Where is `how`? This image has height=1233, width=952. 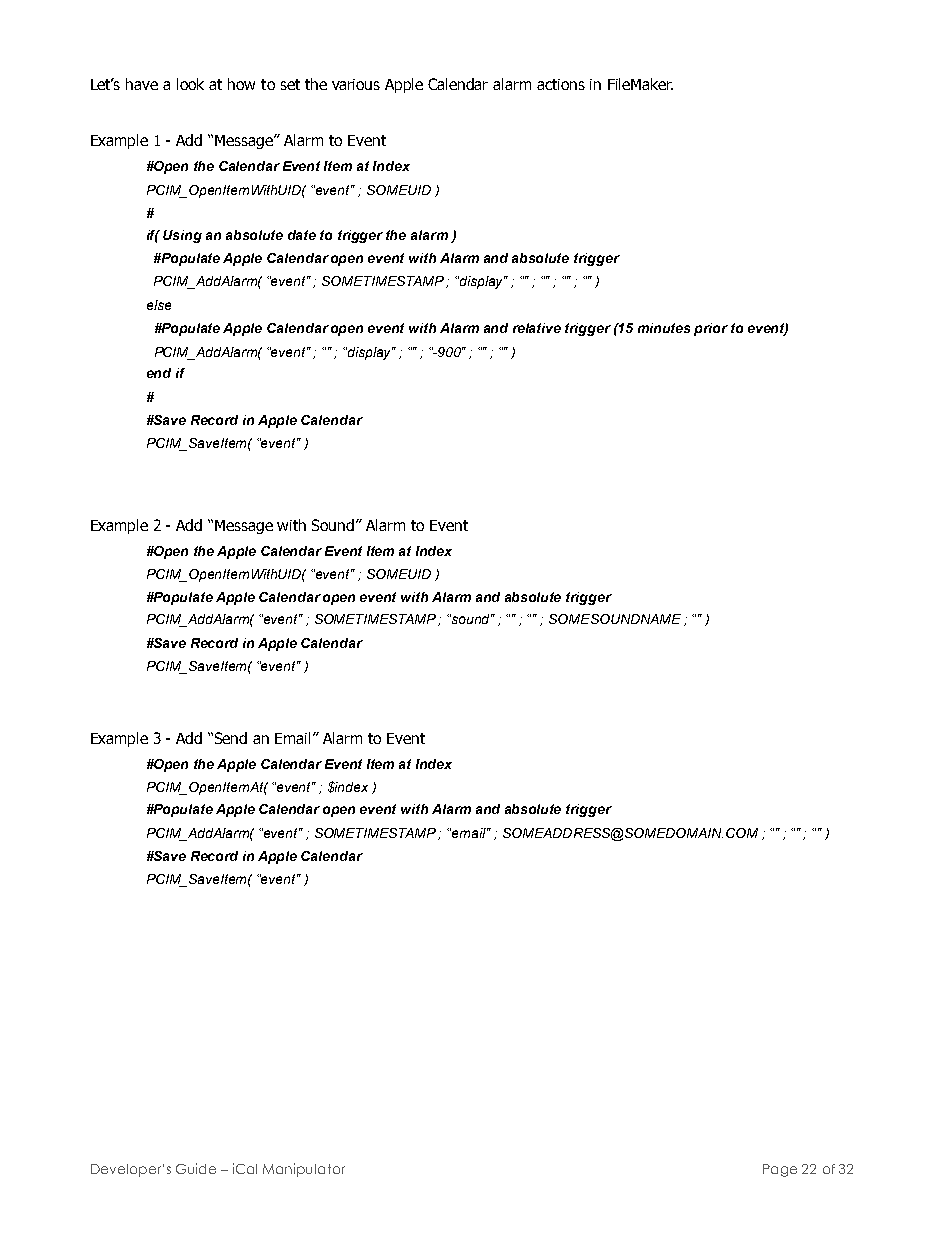 how is located at coordinates (241, 84).
